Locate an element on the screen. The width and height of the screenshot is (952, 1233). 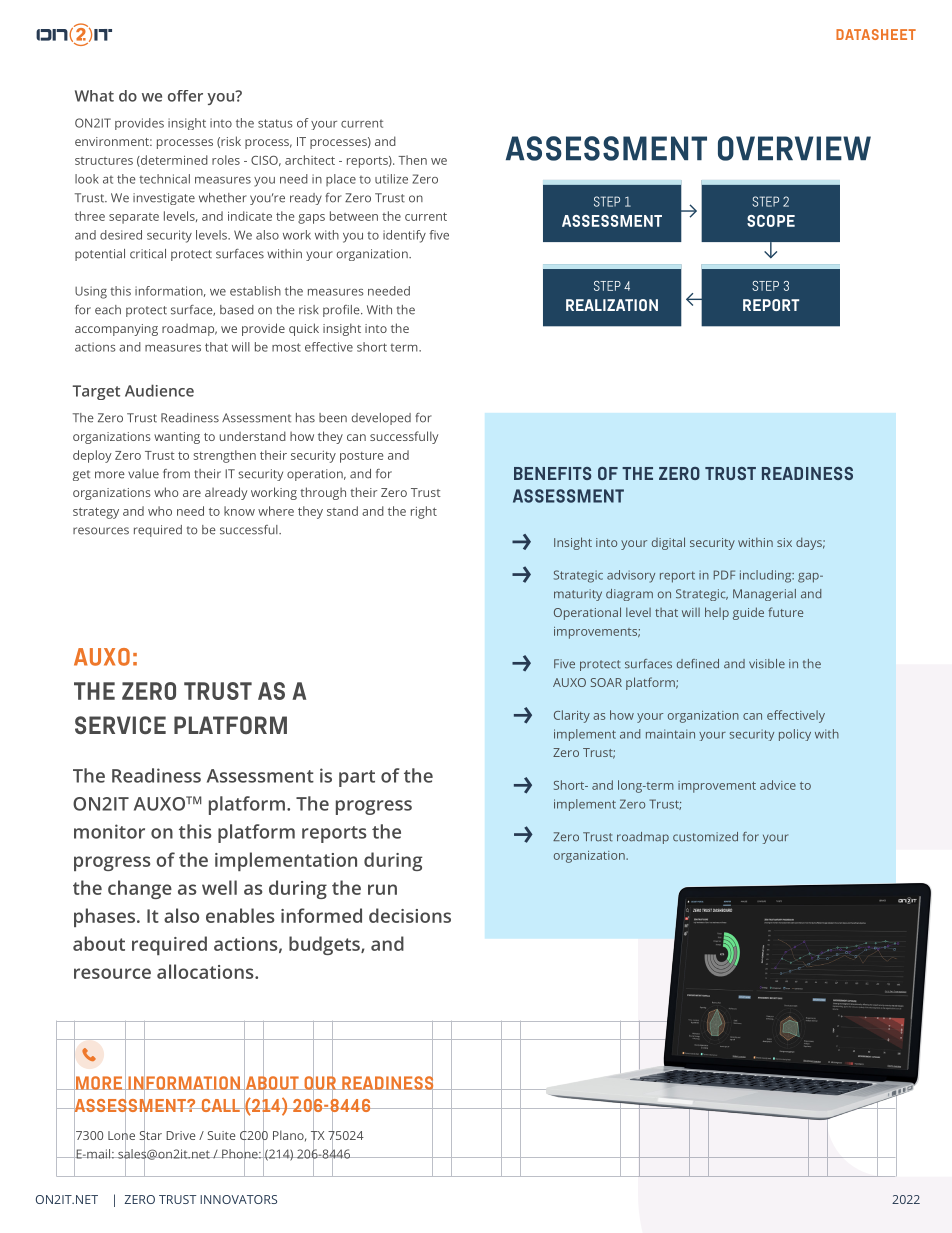
utilize is located at coordinates (391, 179).
